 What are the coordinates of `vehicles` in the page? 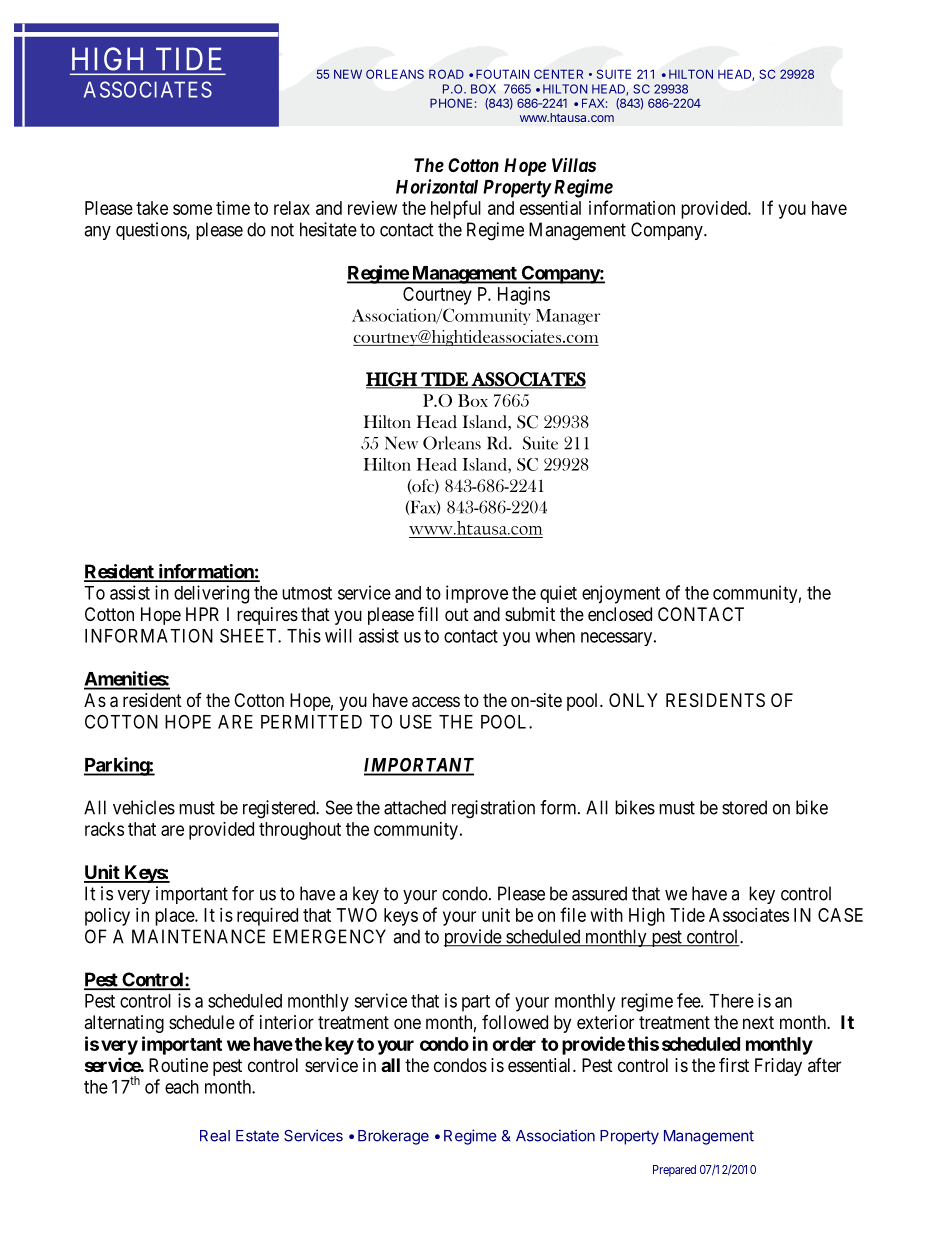 It's located at (144, 807).
